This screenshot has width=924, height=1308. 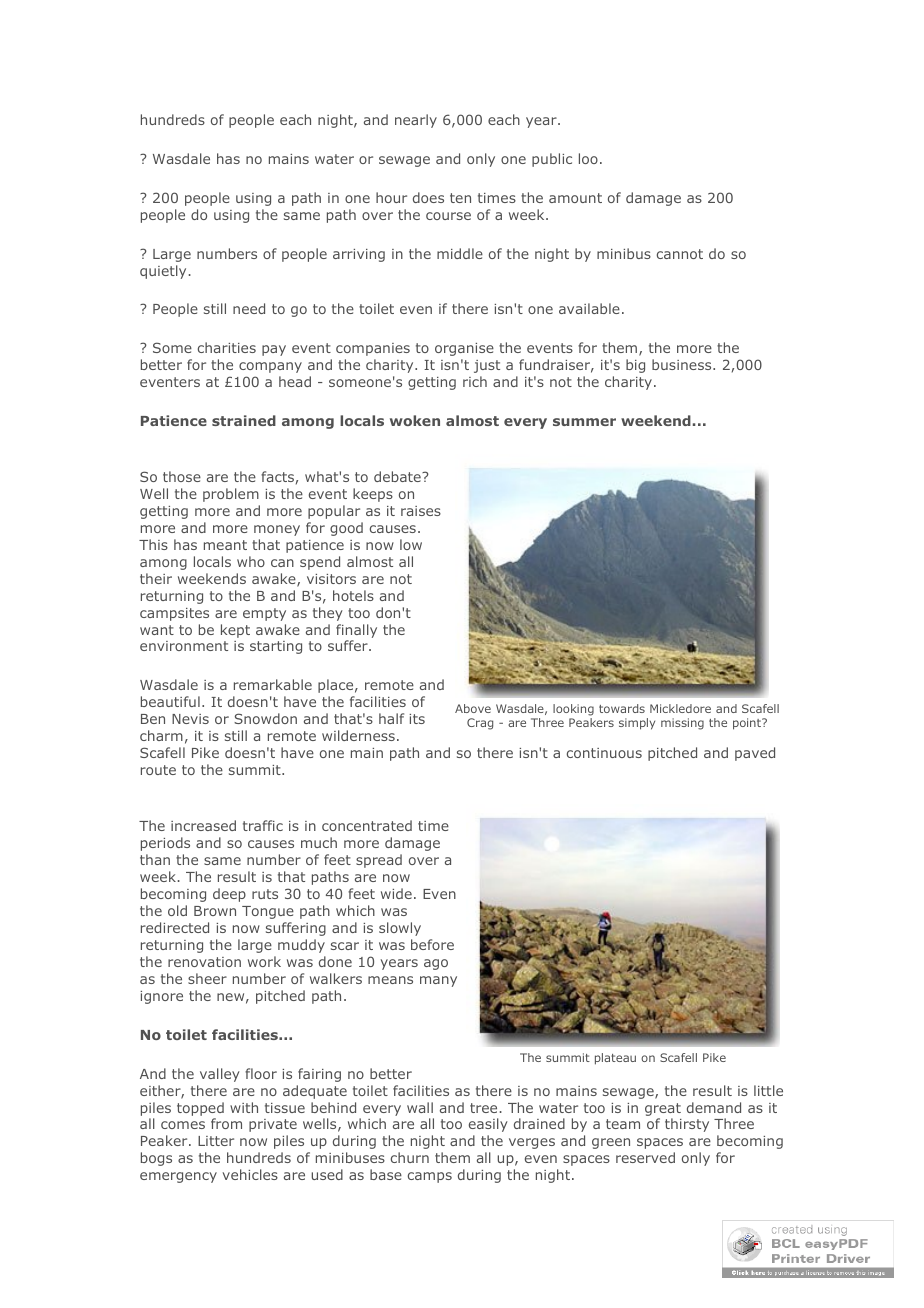 I want to click on kept, so click(x=235, y=631).
